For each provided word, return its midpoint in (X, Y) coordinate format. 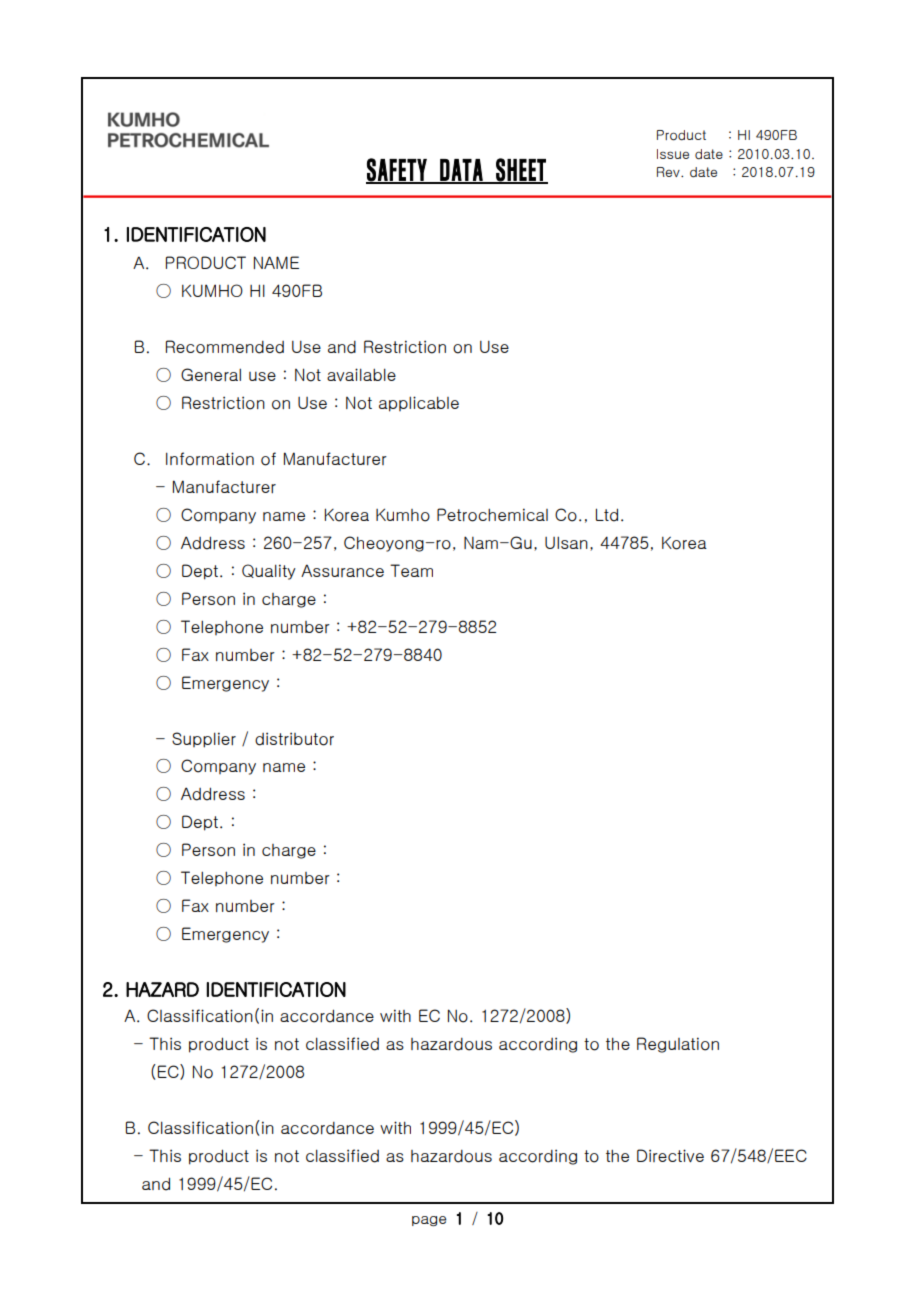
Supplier (204, 740)
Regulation (678, 1045)
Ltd (607, 515)
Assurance (342, 570)
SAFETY (397, 170)
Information (210, 459)
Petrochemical (492, 515)
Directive (670, 1155)
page (429, 1221)
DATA (461, 171)
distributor (294, 739)
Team (411, 570)
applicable (419, 404)
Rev (669, 172)
